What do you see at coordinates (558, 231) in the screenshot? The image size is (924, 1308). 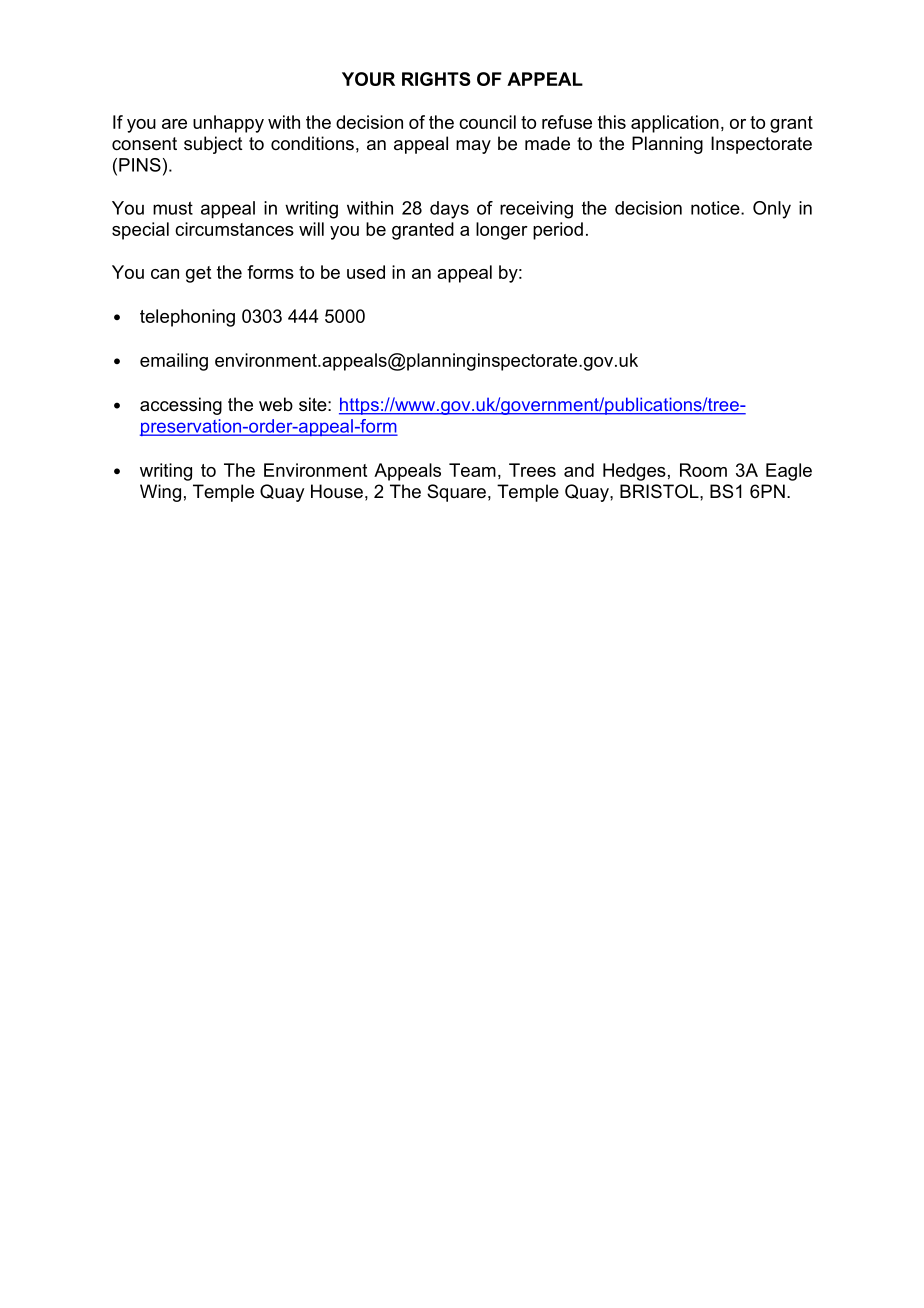 I see `period` at bounding box center [558, 231].
